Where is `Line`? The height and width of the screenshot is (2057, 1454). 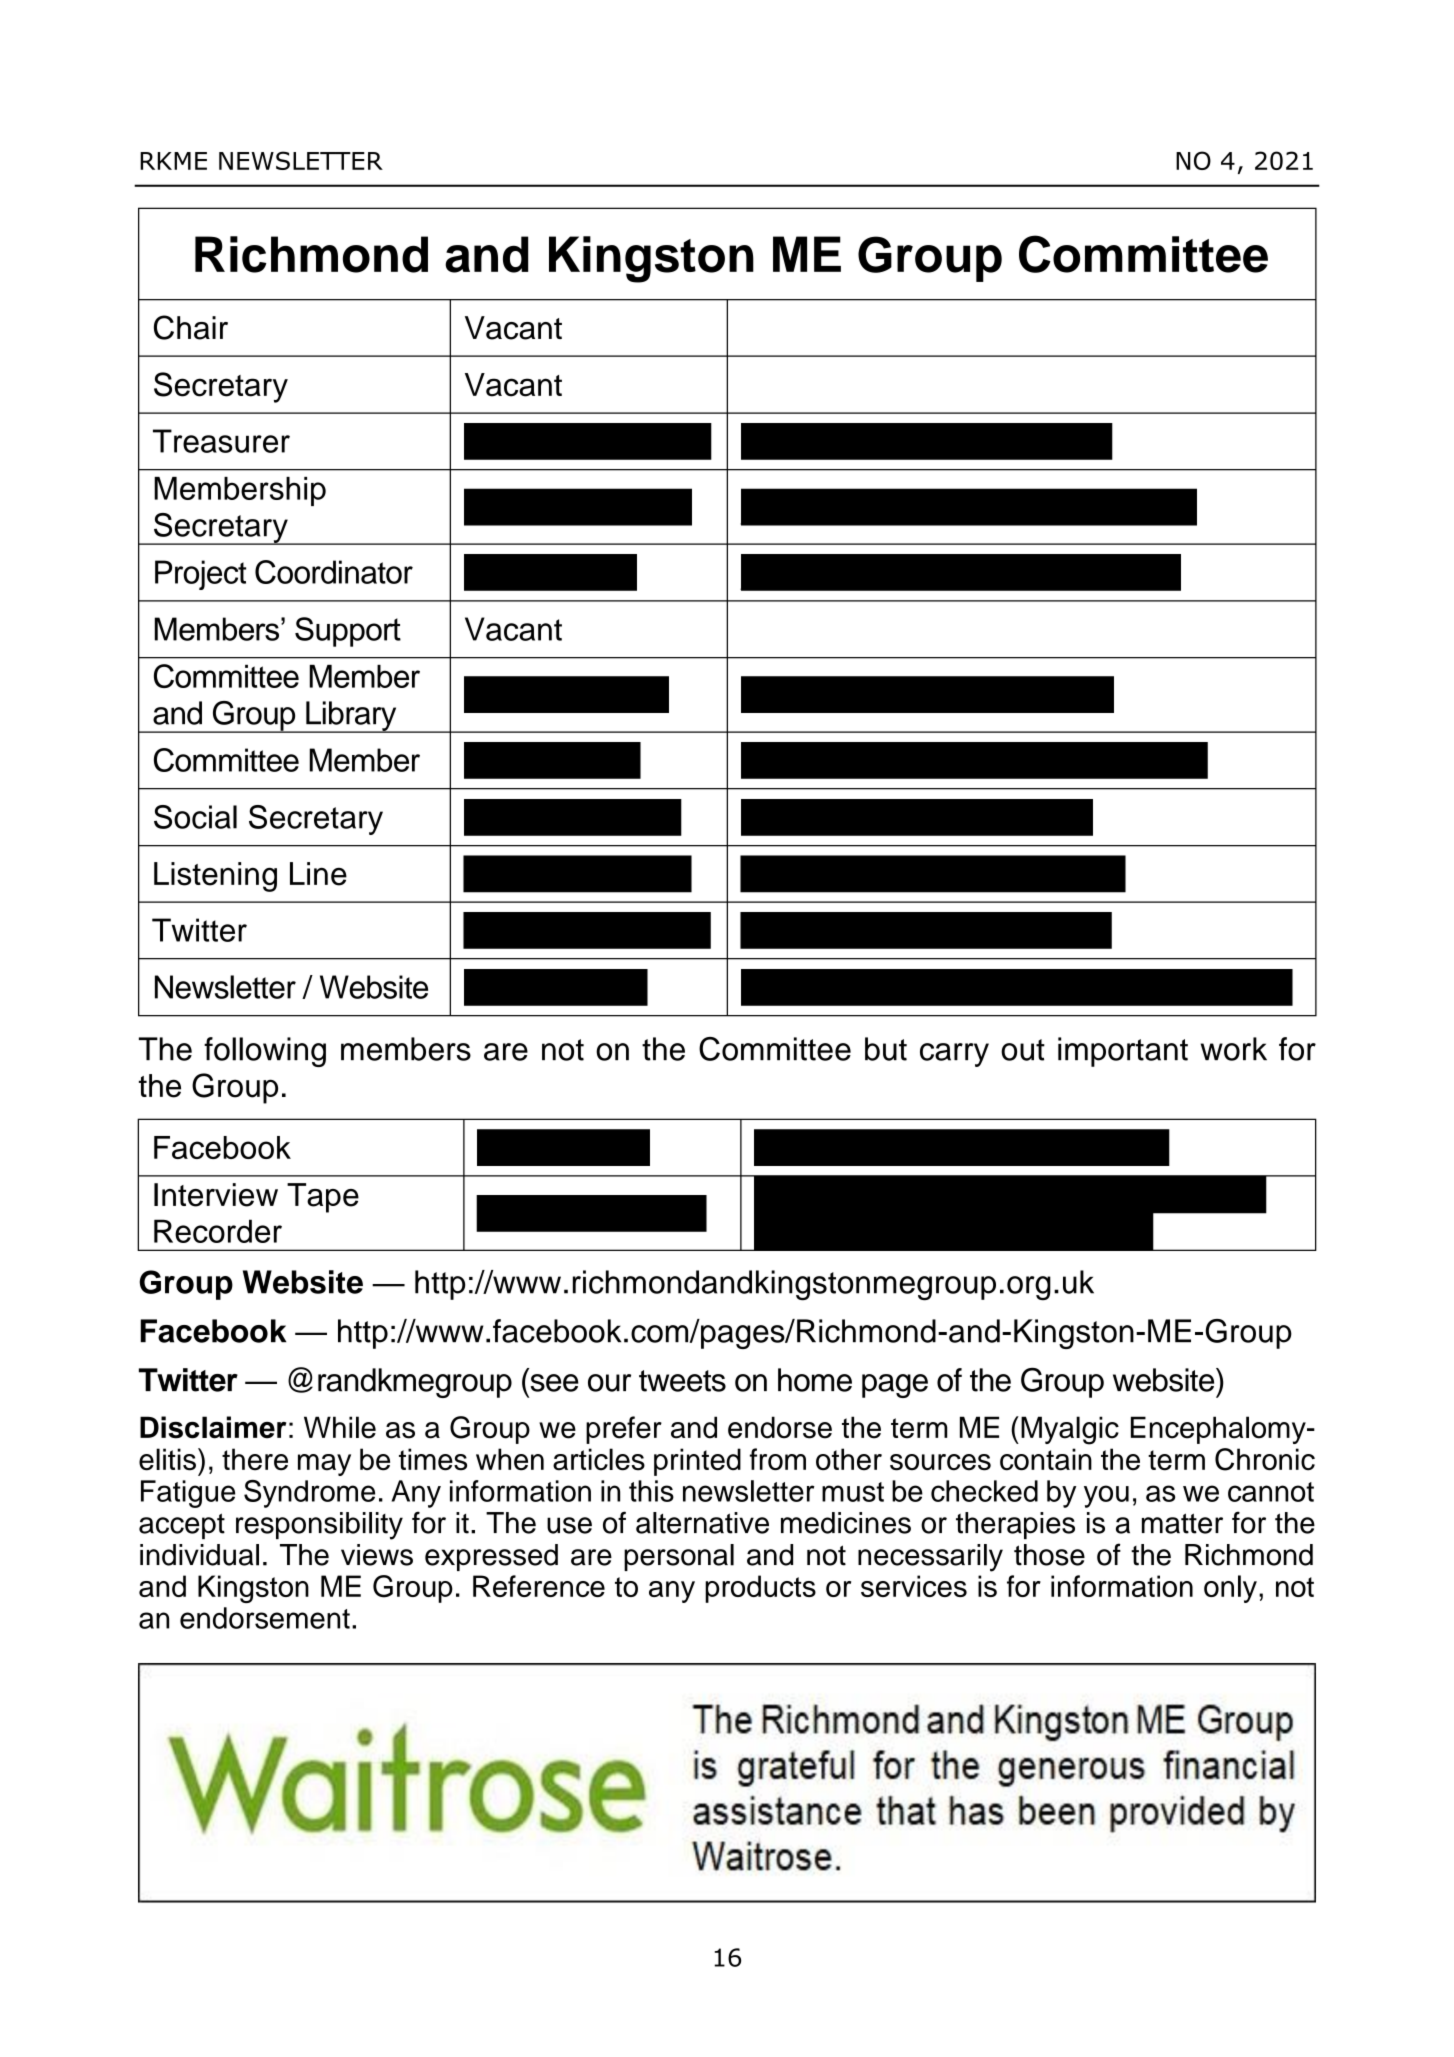
Line is located at coordinates (318, 874).
